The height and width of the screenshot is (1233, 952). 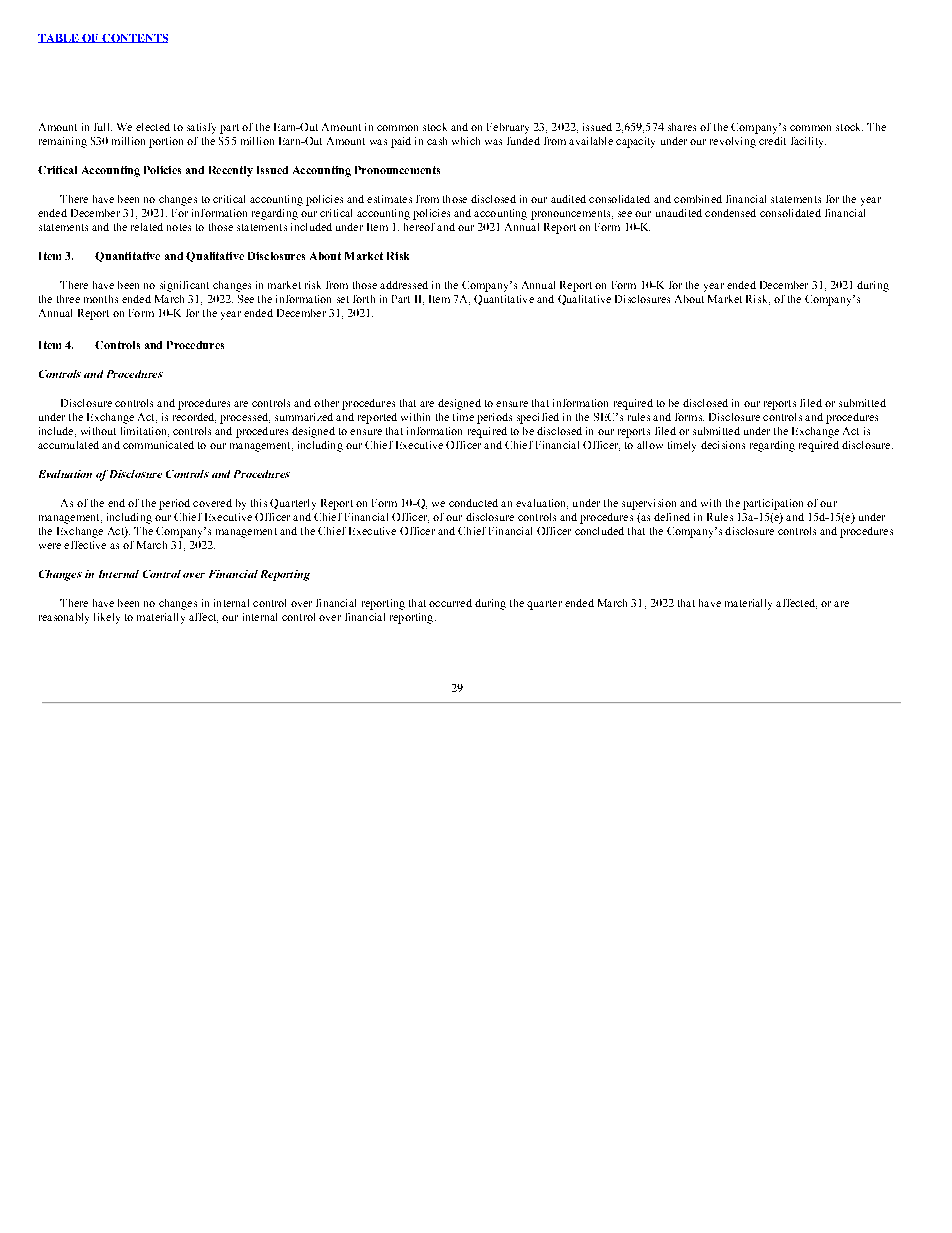 I want to click on recorded, so click(x=194, y=418).
